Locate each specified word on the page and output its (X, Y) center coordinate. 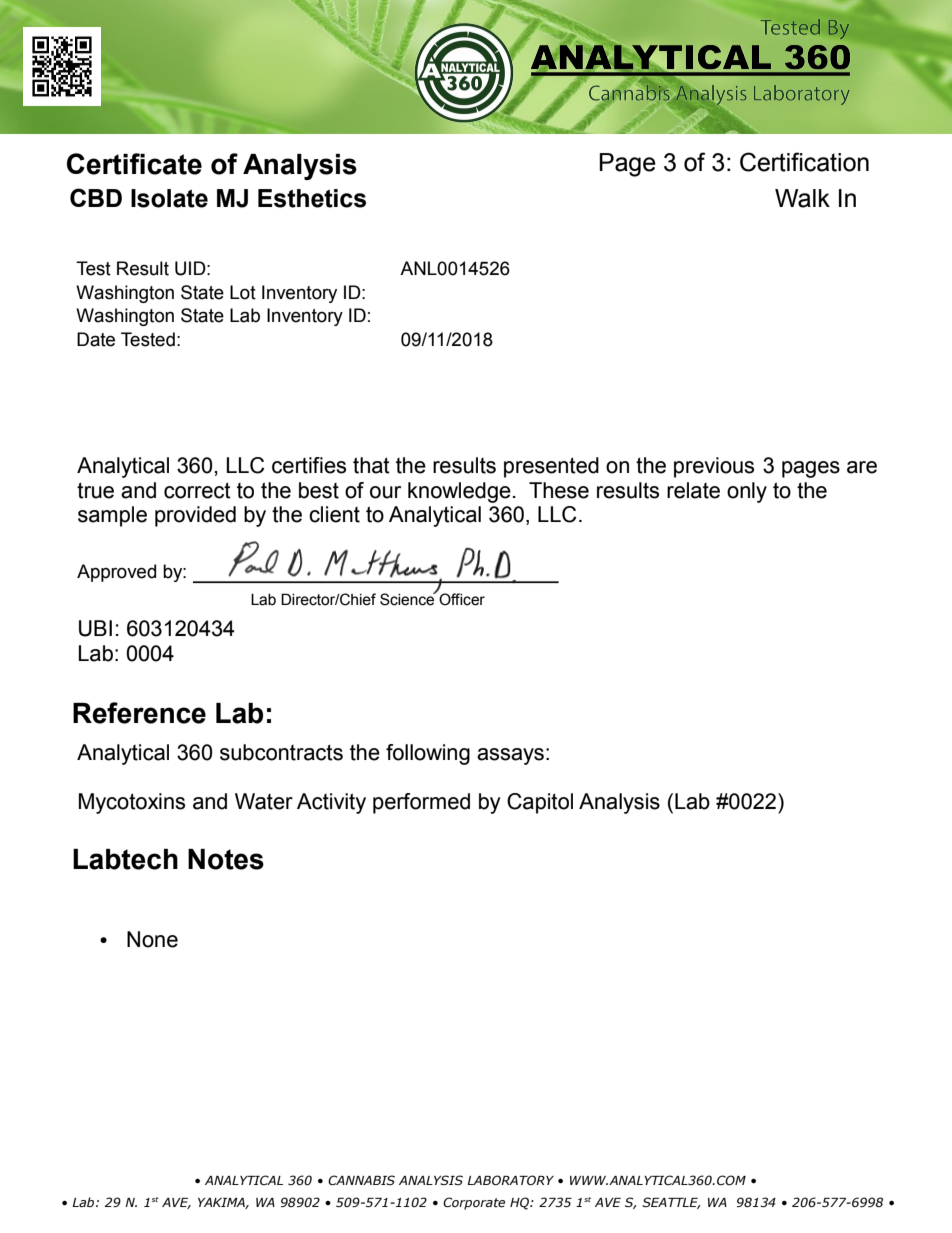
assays (510, 756)
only (747, 492)
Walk (802, 198)
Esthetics (312, 198)
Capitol (540, 803)
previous (714, 467)
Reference (139, 713)
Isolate (169, 198)
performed (421, 803)
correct (197, 490)
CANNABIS (361, 1180)
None (152, 939)
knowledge (459, 492)
